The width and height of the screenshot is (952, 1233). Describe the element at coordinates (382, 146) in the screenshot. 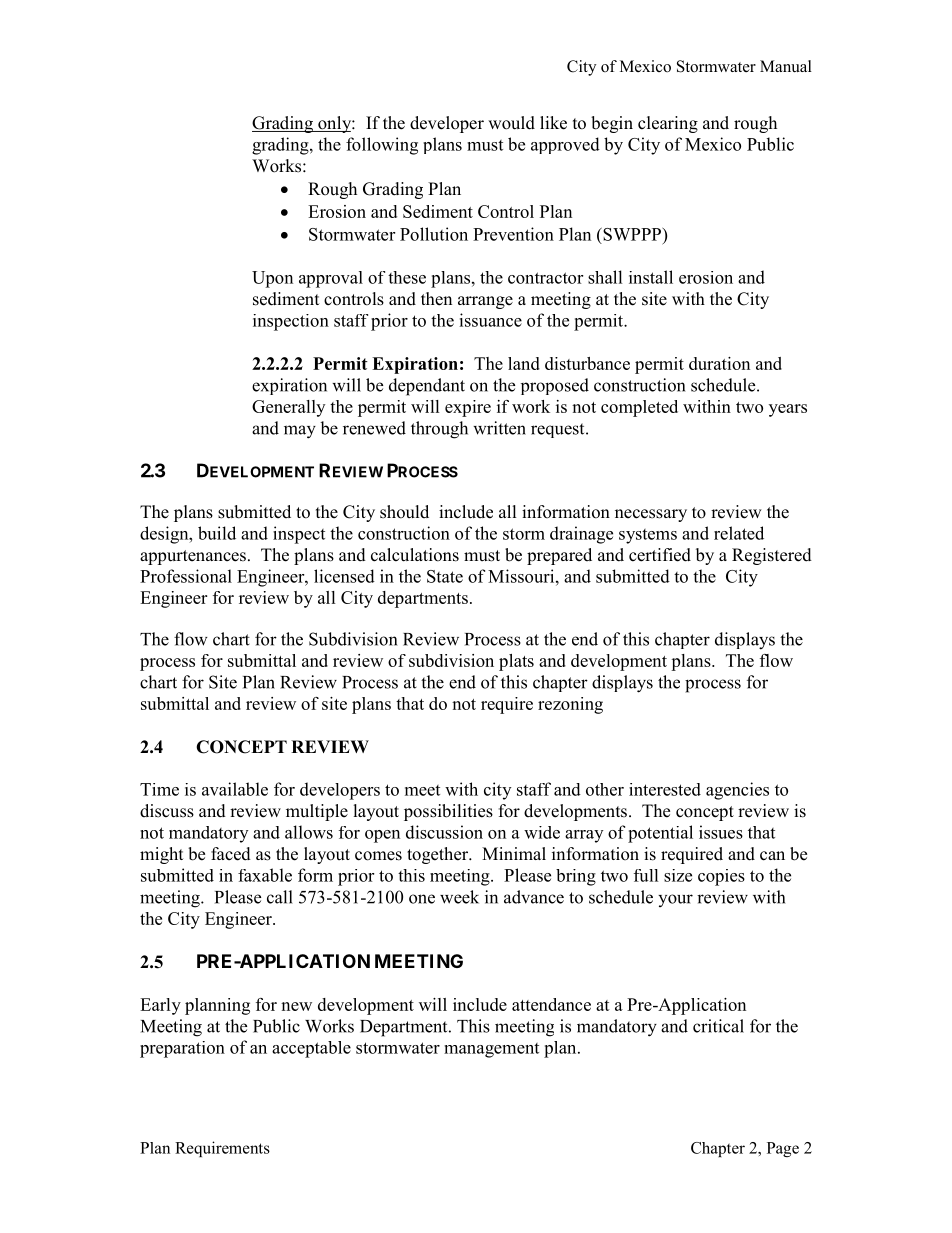

I see `following` at that location.
